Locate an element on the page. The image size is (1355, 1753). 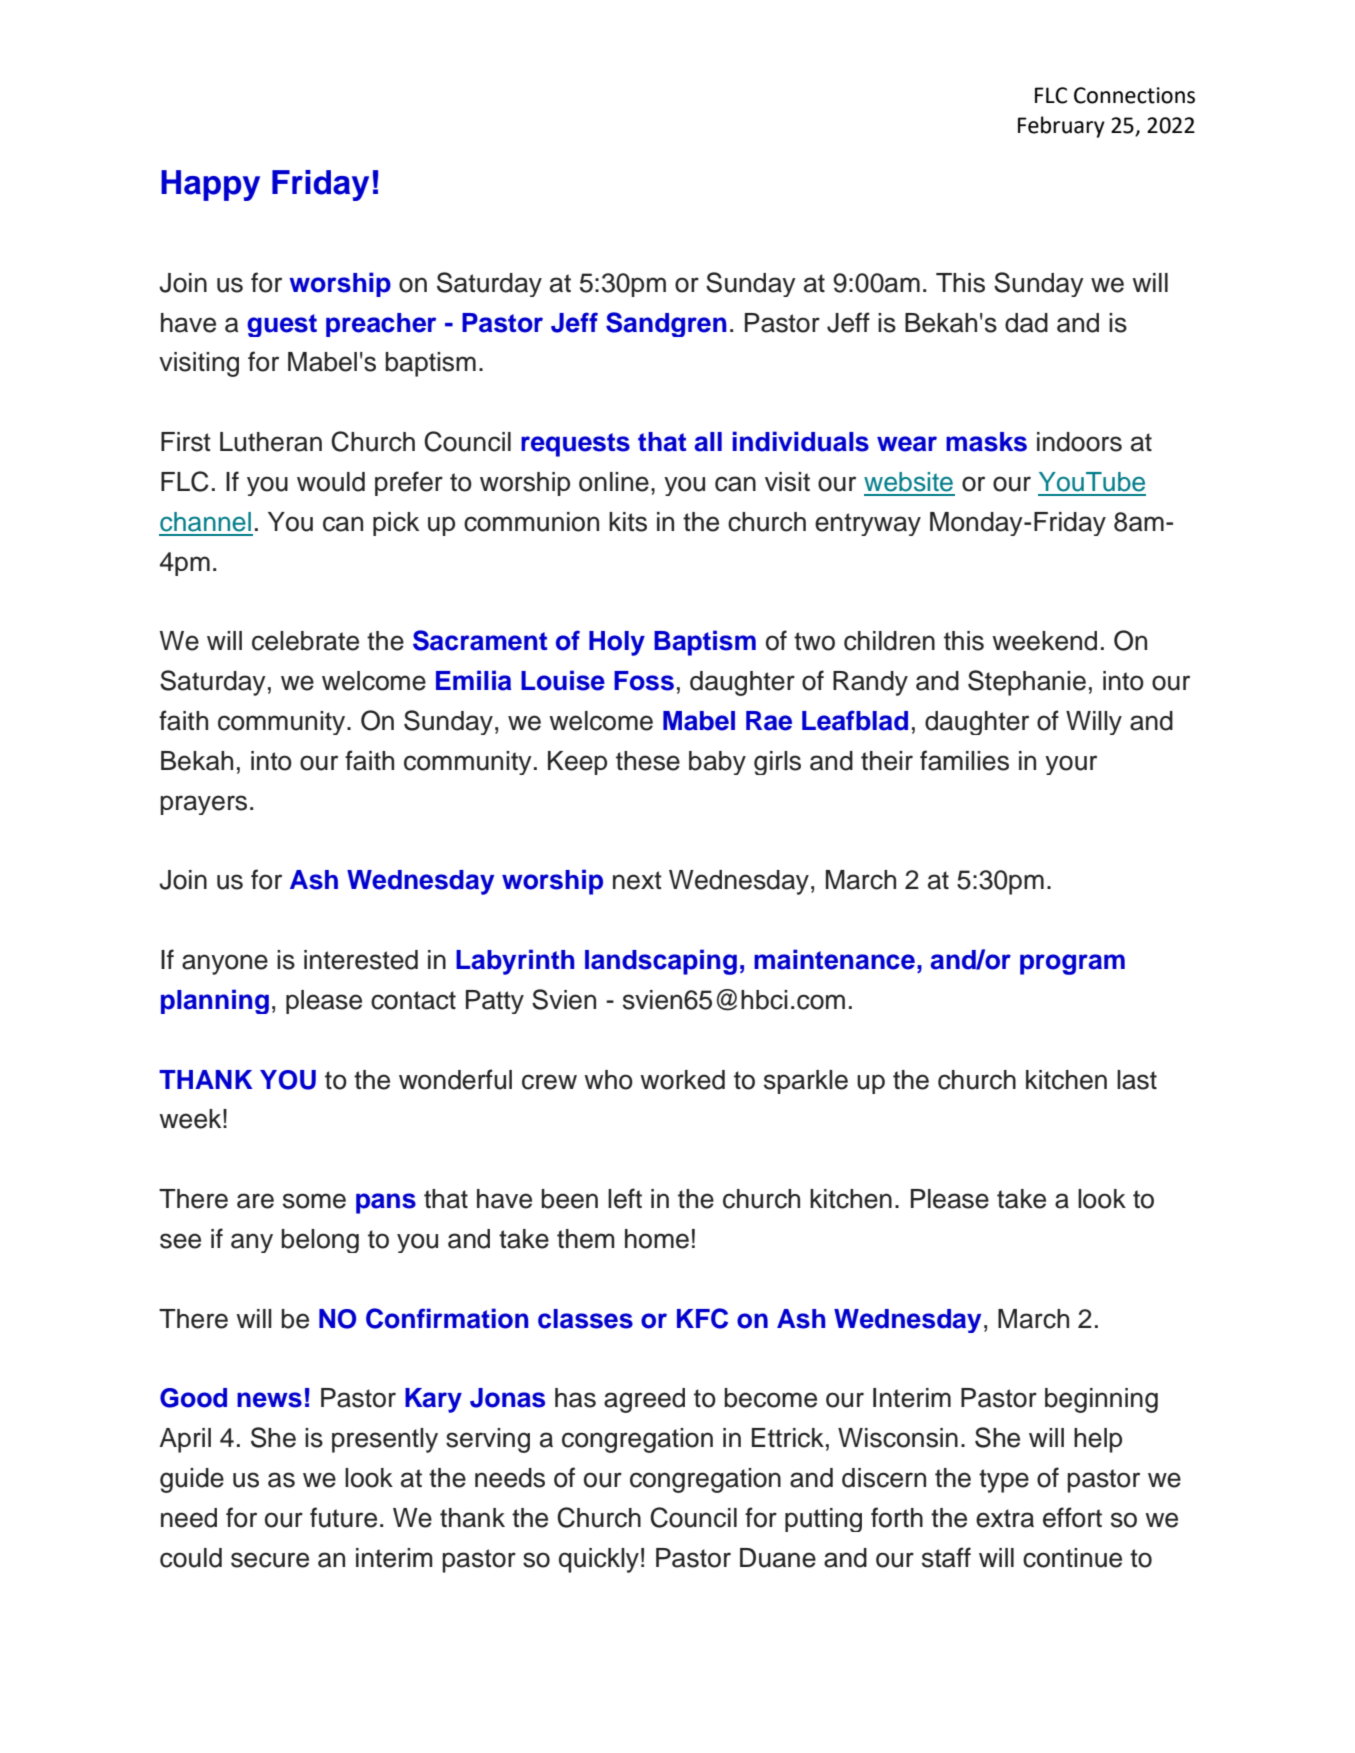
prayers is located at coordinates (203, 805).
